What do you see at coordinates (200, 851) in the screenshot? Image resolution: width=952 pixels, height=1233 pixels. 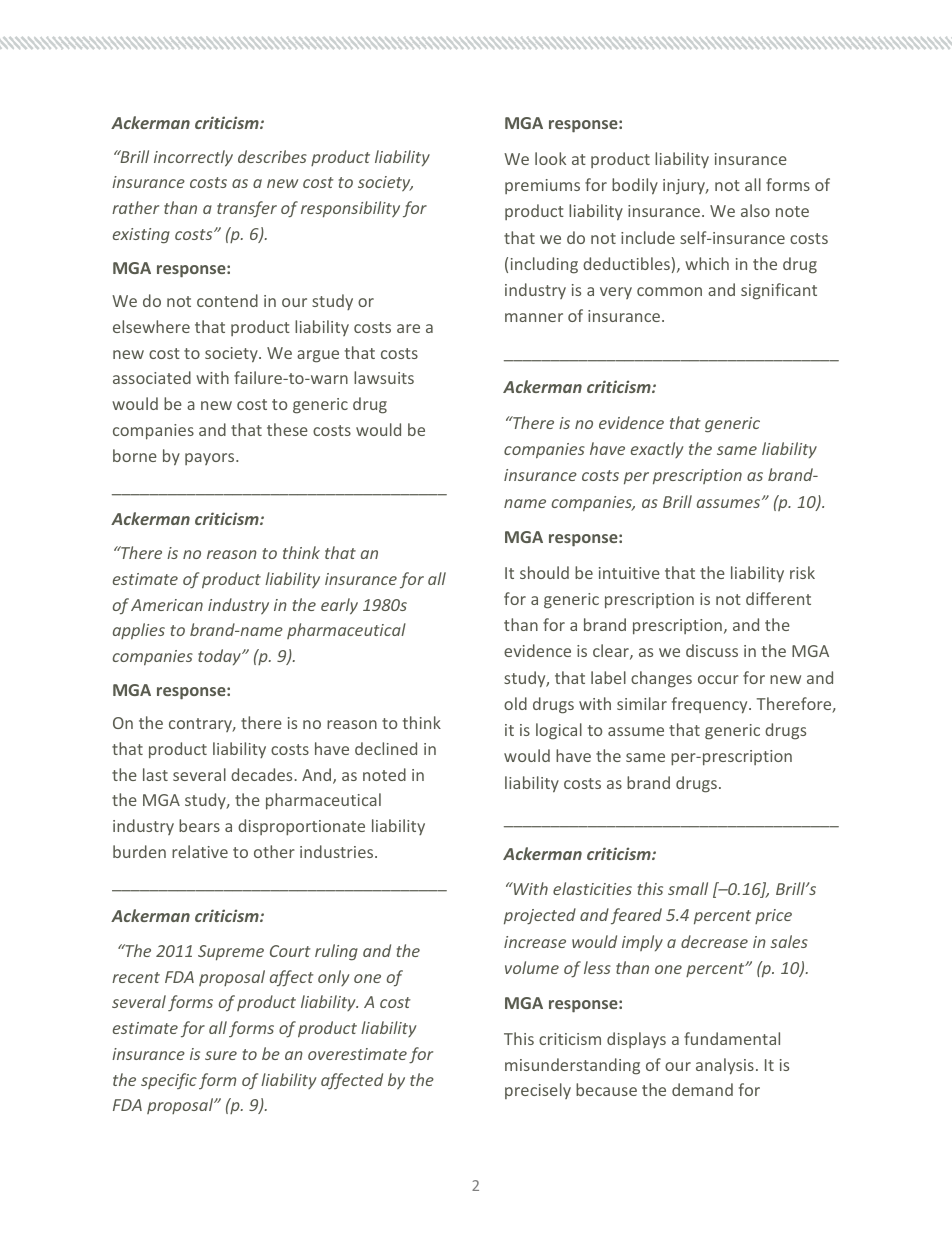 I see `relative` at bounding box center [200, 851].
